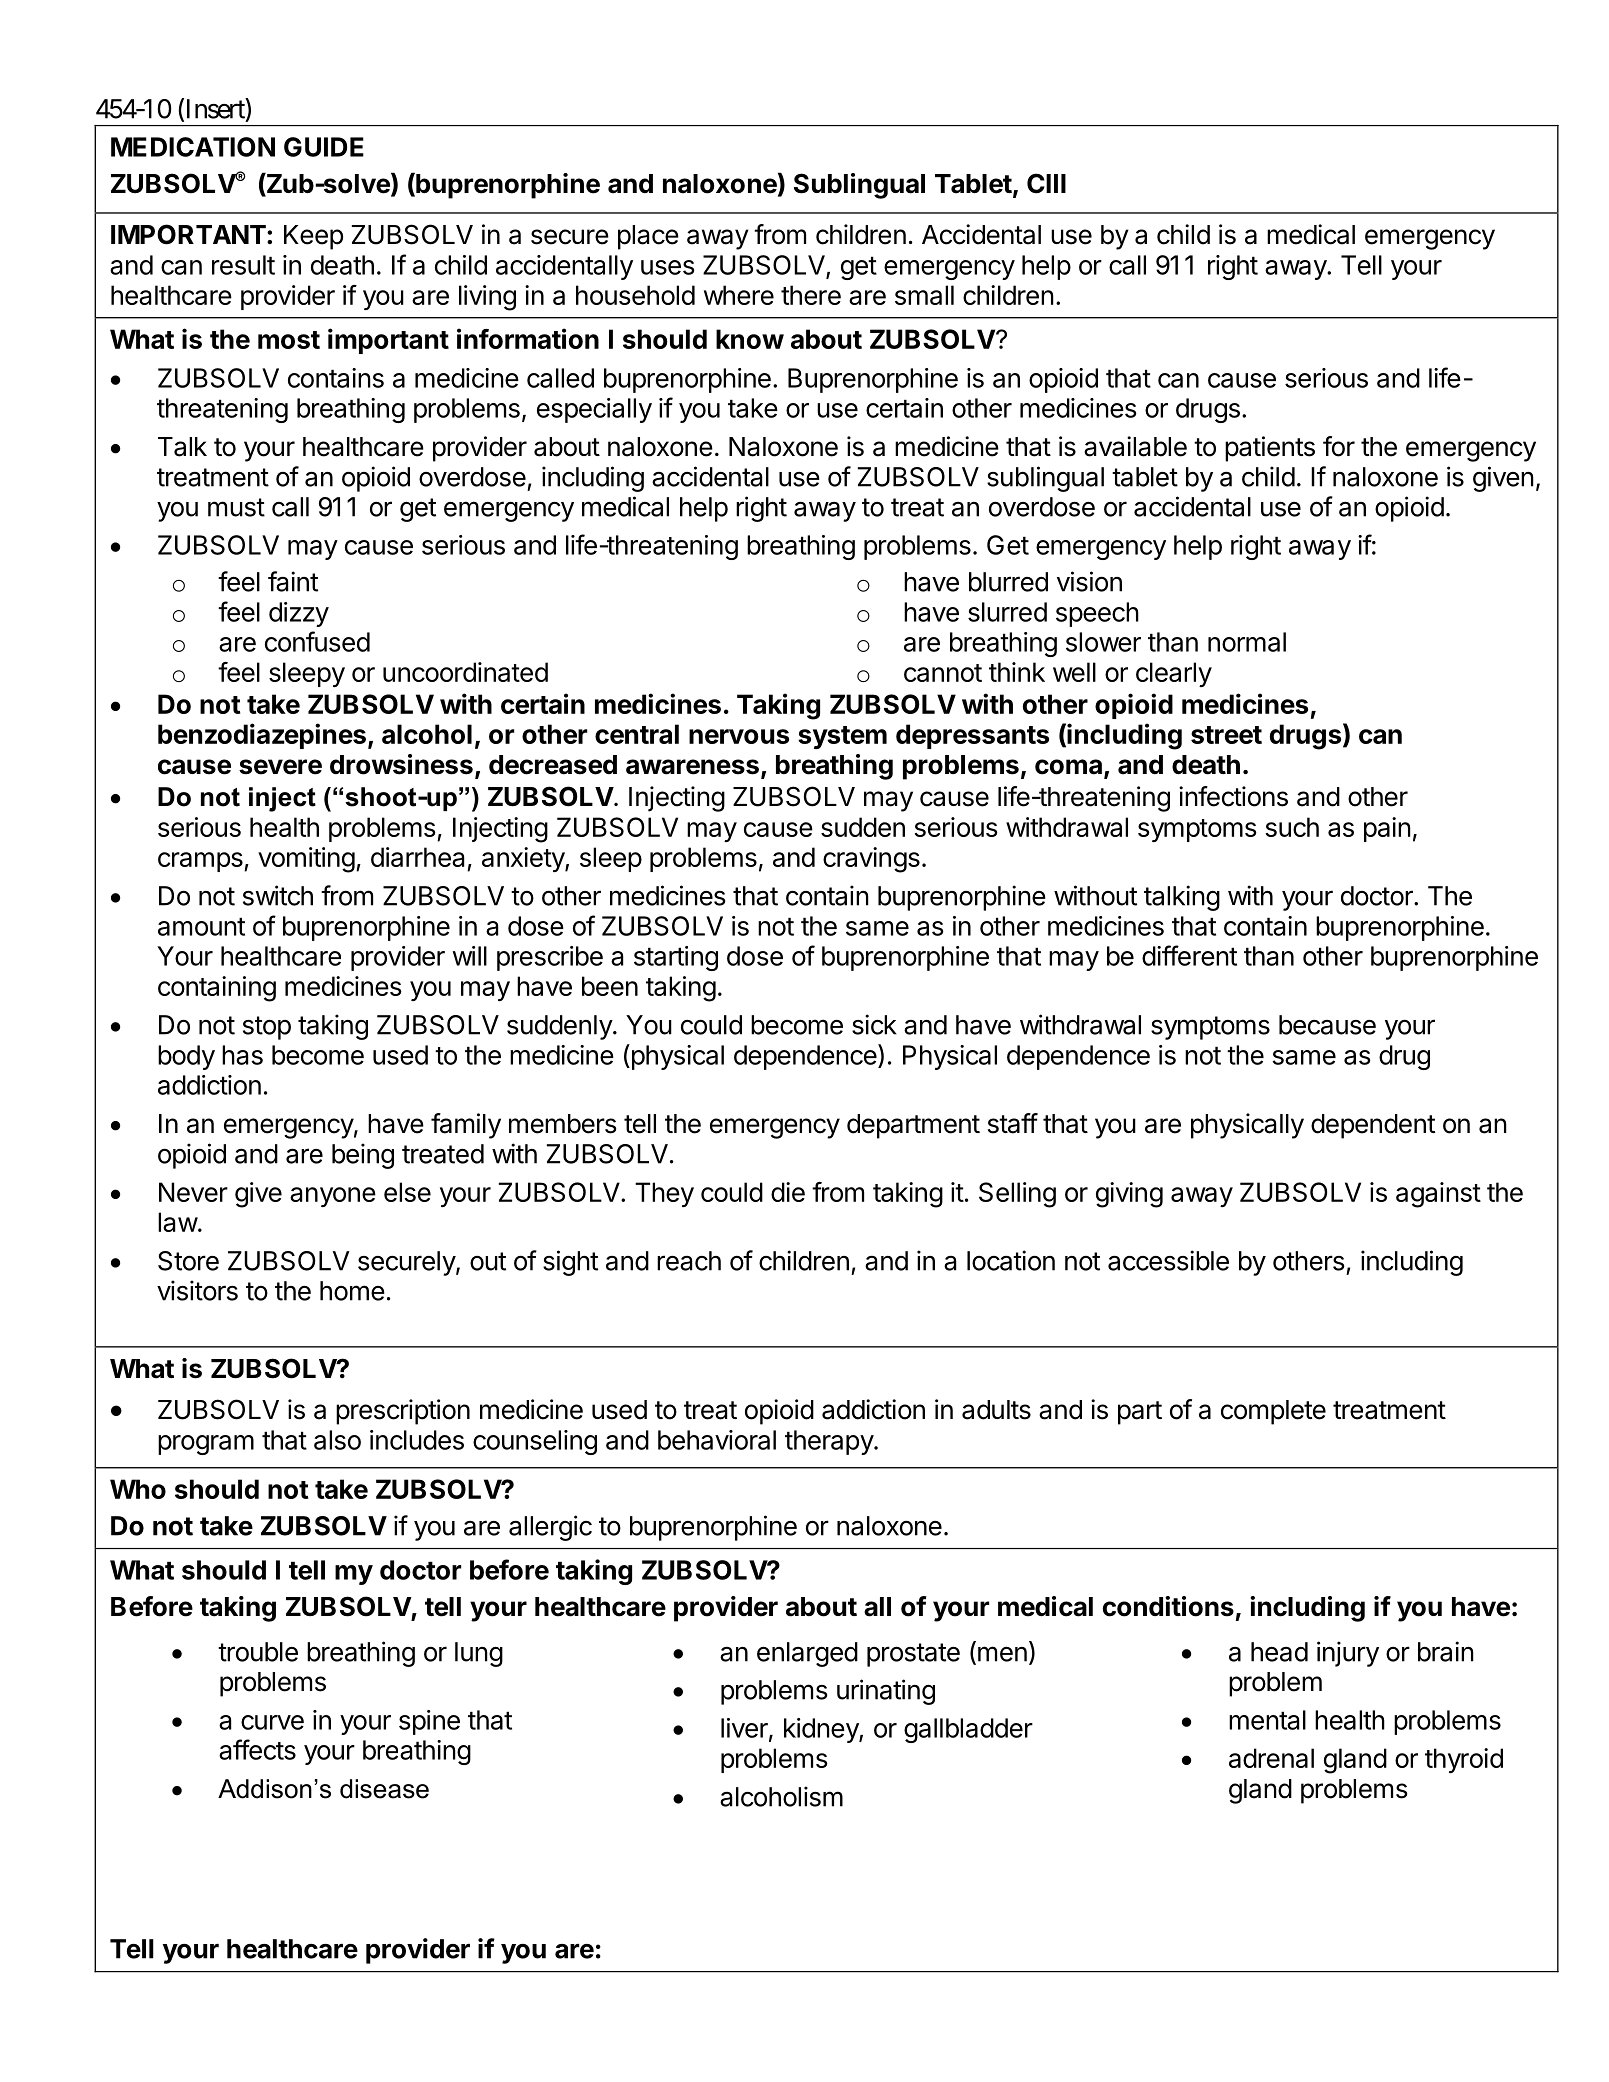 Image resolution: width=1609 pixels, height=2082 pixels. What do you see at coordinates (1270, 449) in the screenshot?
I see `patients` at bounding box center [1270, 449].
